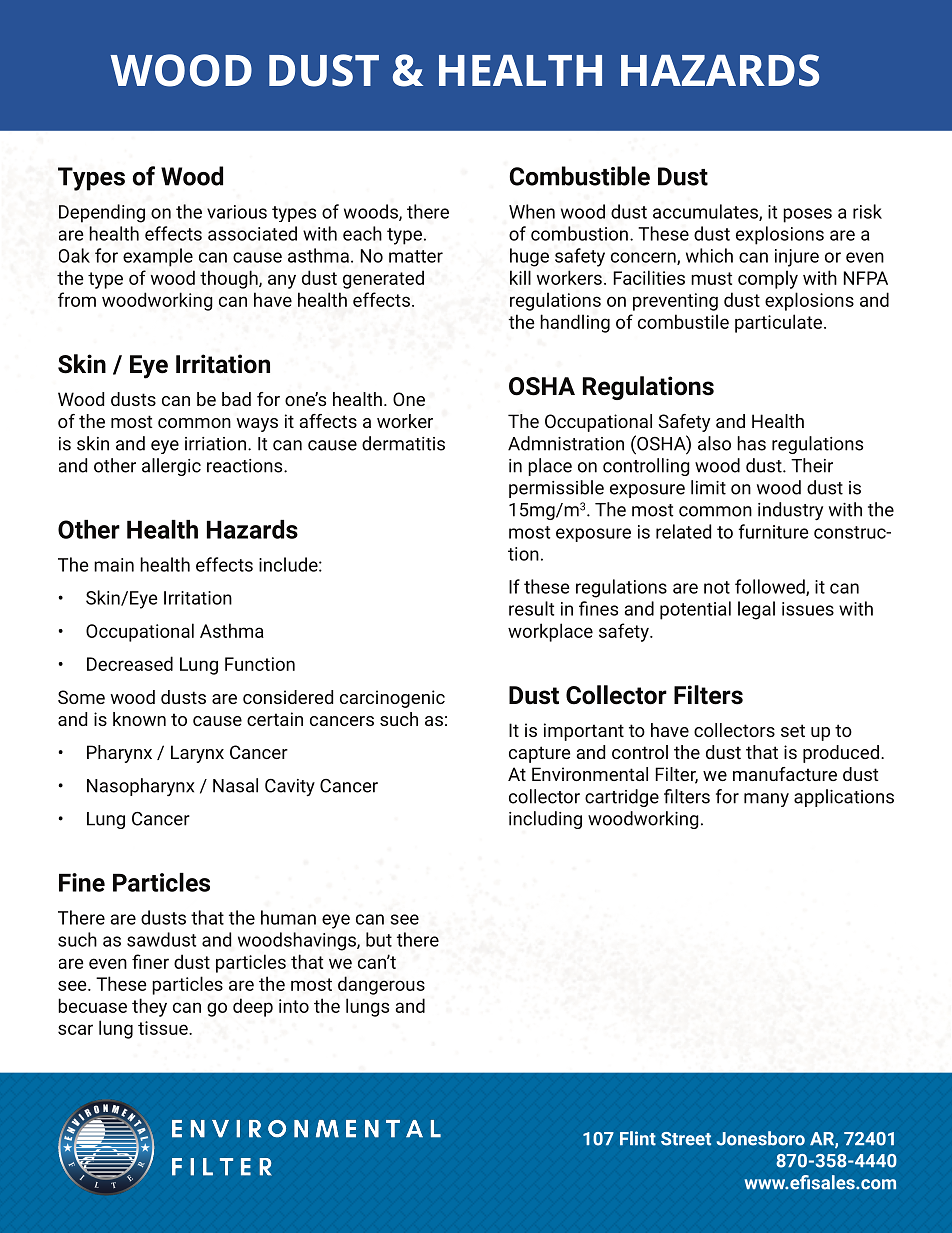  What do you see at coordinates (164, 1028) in the page?
I see `tissue` at bounding box center [164, 1028].
